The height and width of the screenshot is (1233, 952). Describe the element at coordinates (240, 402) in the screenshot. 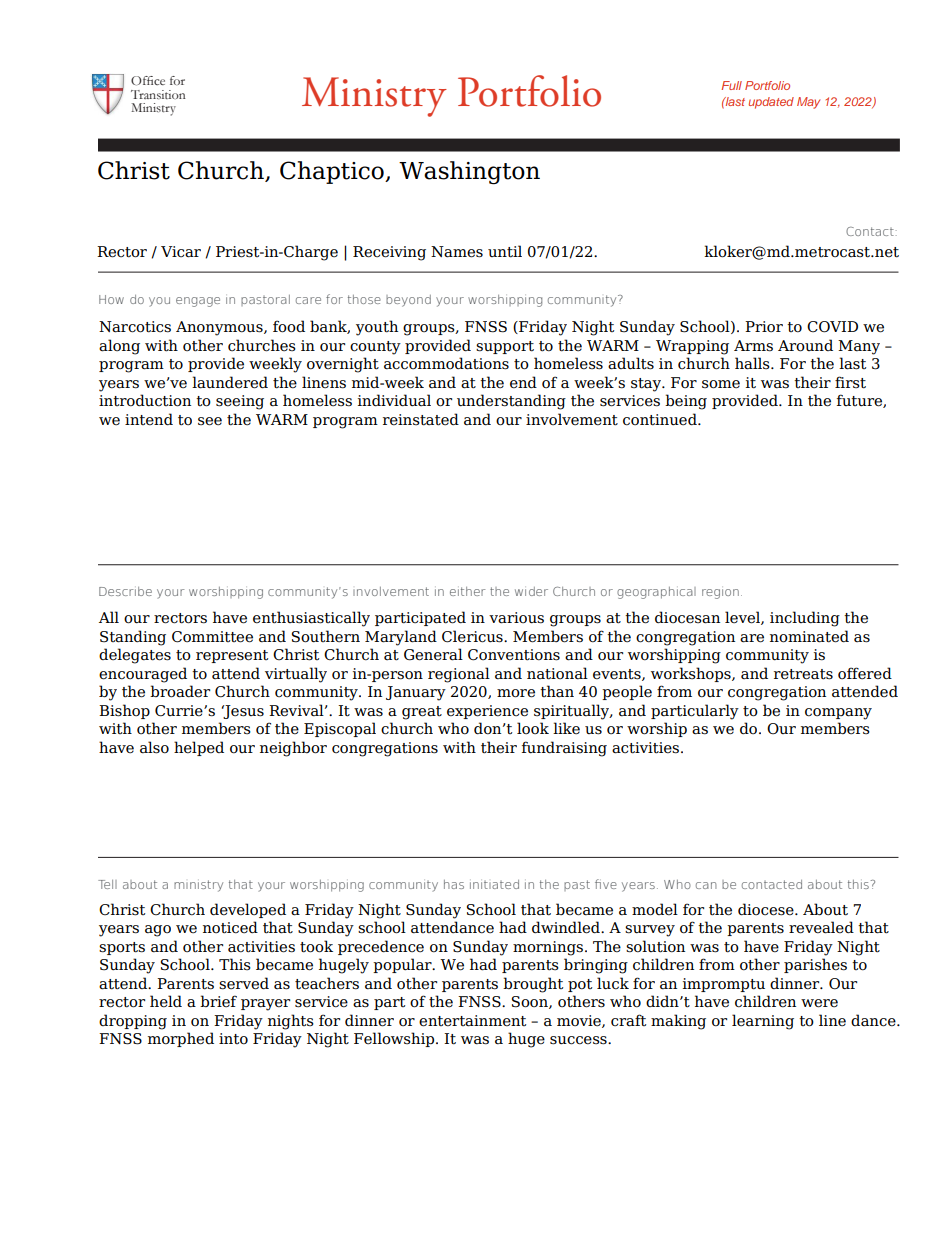

I see `seeing` at that location.
